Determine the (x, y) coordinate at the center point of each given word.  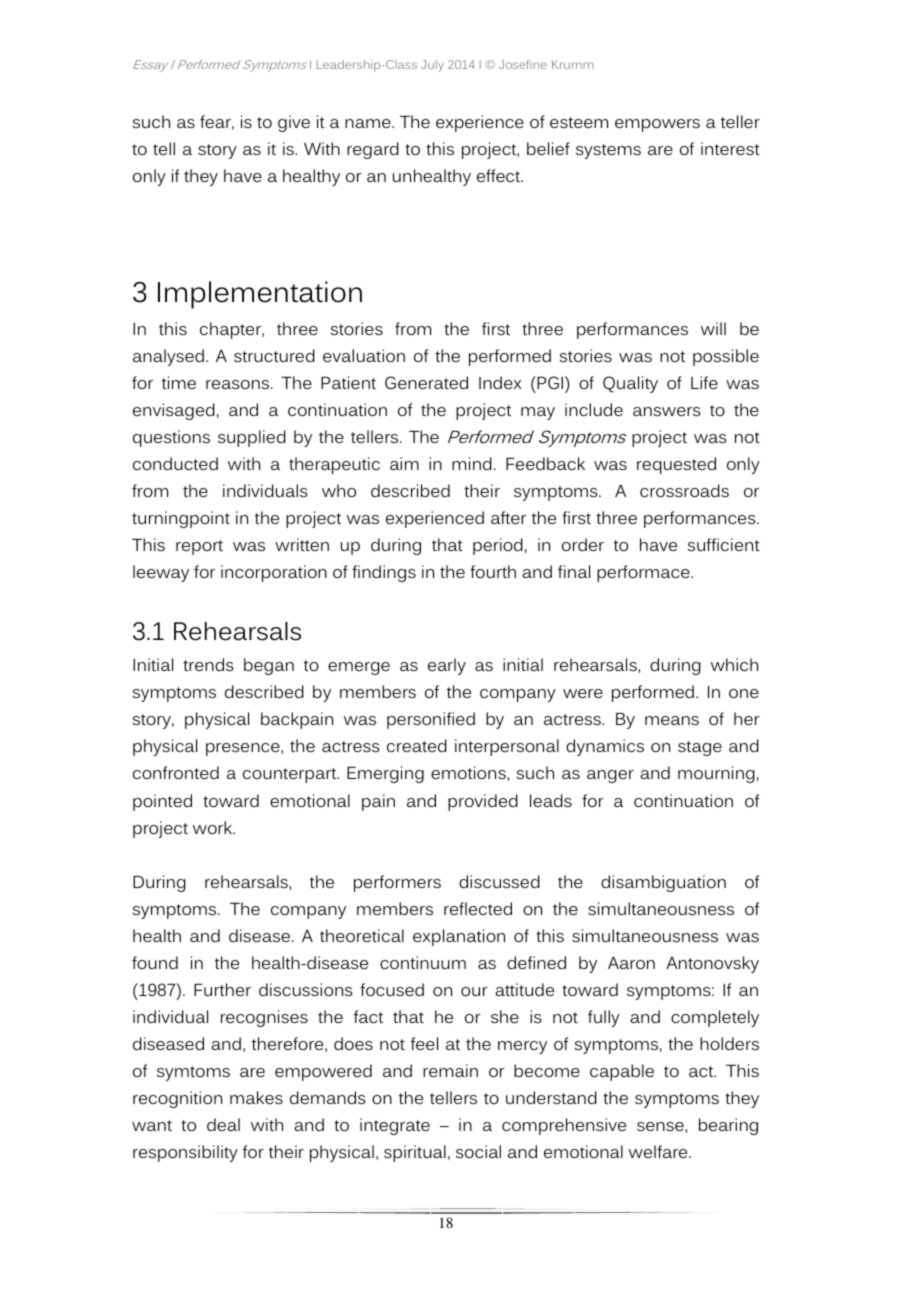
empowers (657, 125)
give (294, 123)
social (478, 1151)
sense (661, 1126)
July (432, 66)
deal (223, 1124)
